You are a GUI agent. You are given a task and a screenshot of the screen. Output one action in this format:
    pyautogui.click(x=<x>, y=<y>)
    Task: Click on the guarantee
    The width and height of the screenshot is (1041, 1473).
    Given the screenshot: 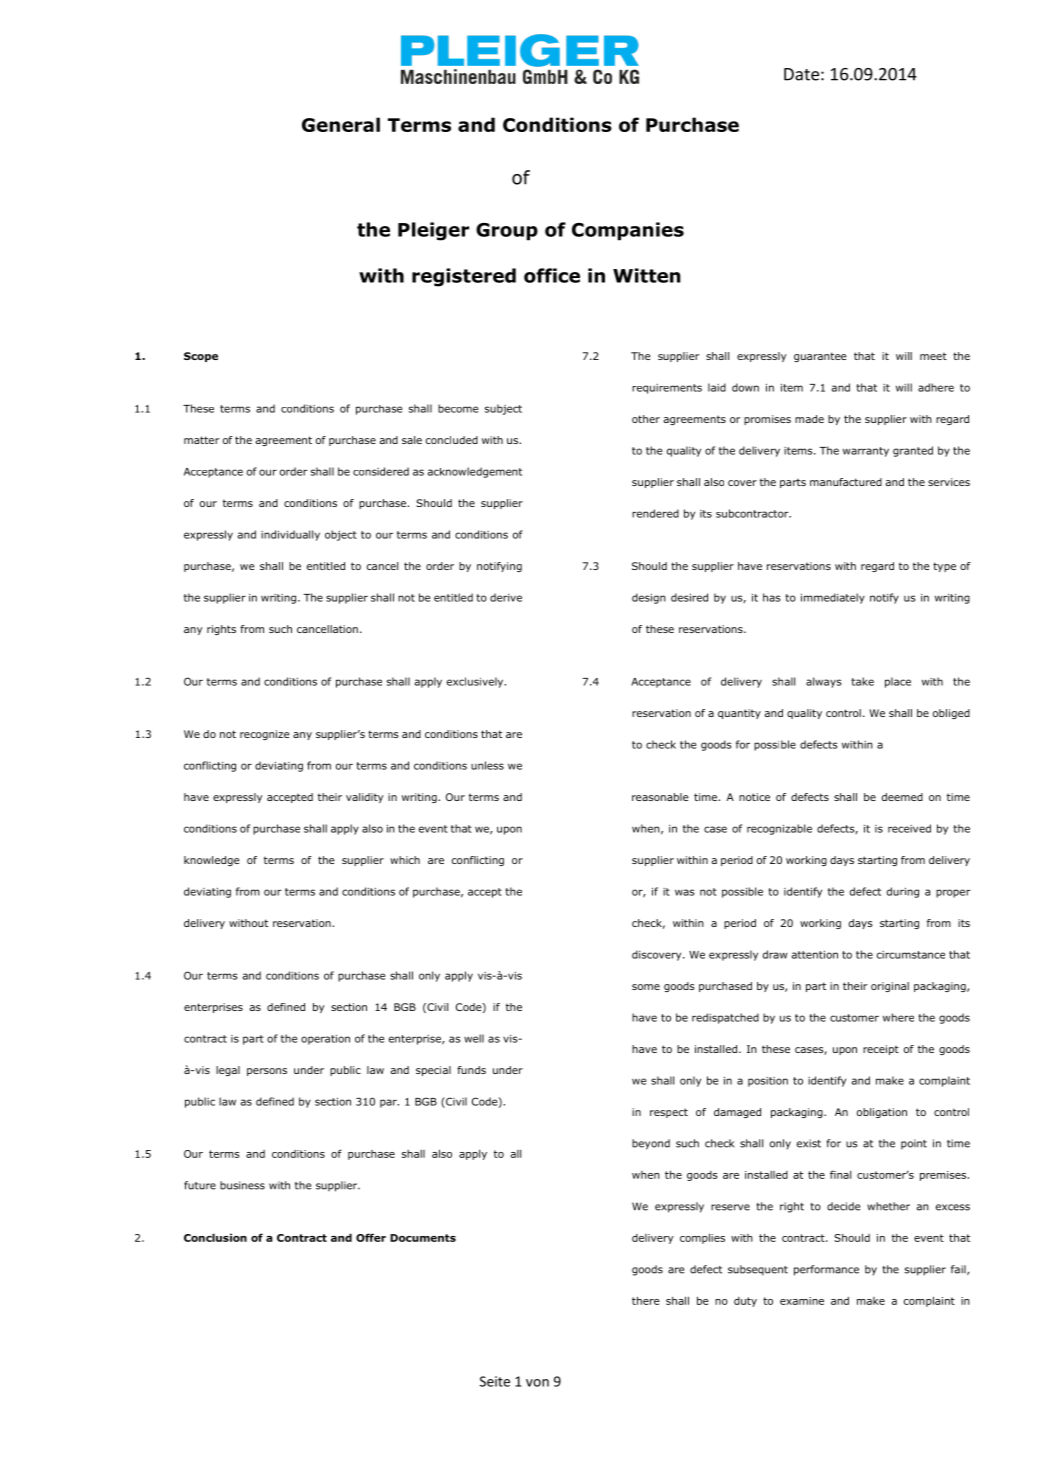 What is the action you would take?
    pyautogui.click(x=820, y=357)
